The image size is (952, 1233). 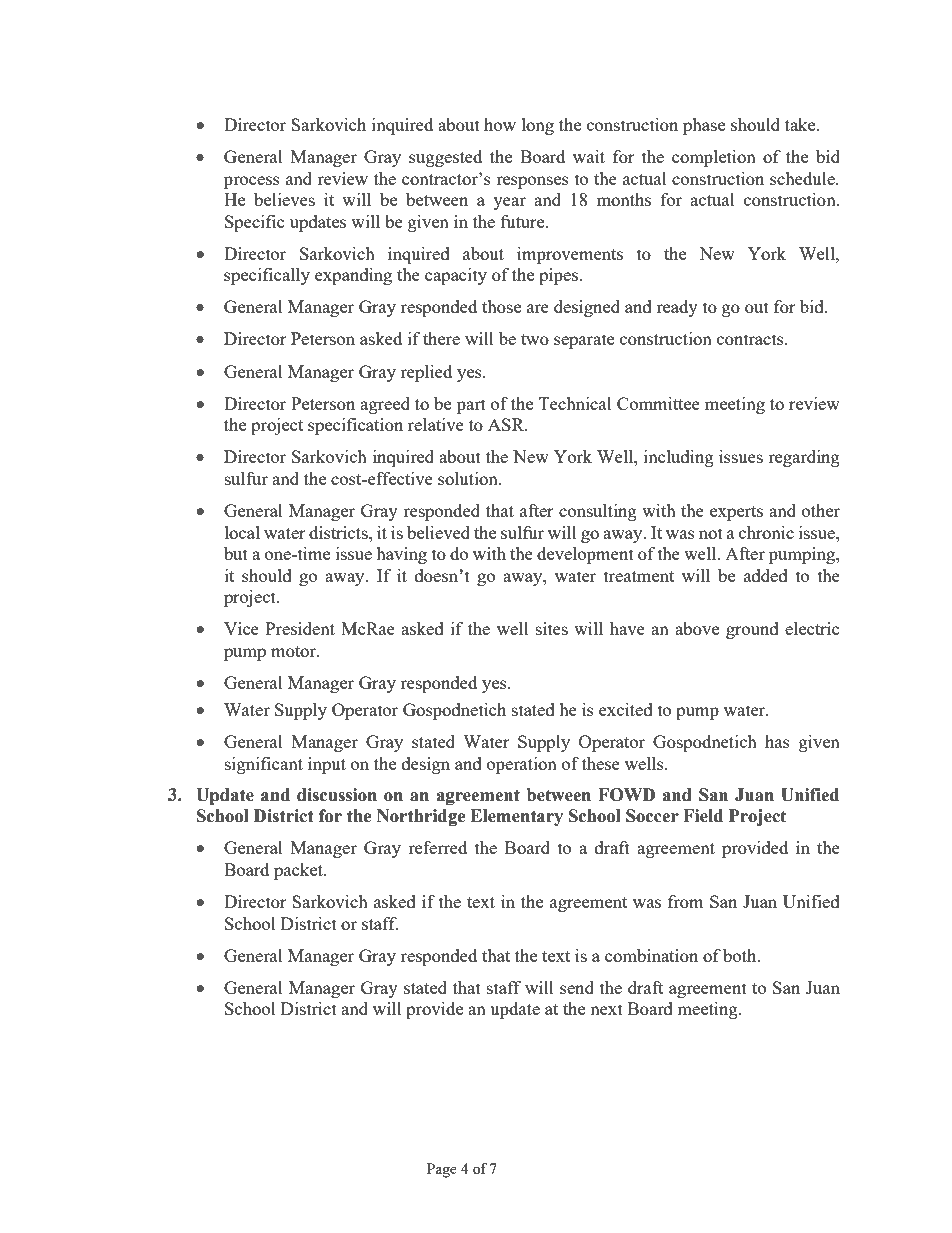 What do you see at coordinates (300, 871) in the page?
I see `packet` at bounding box center [300, 871].
